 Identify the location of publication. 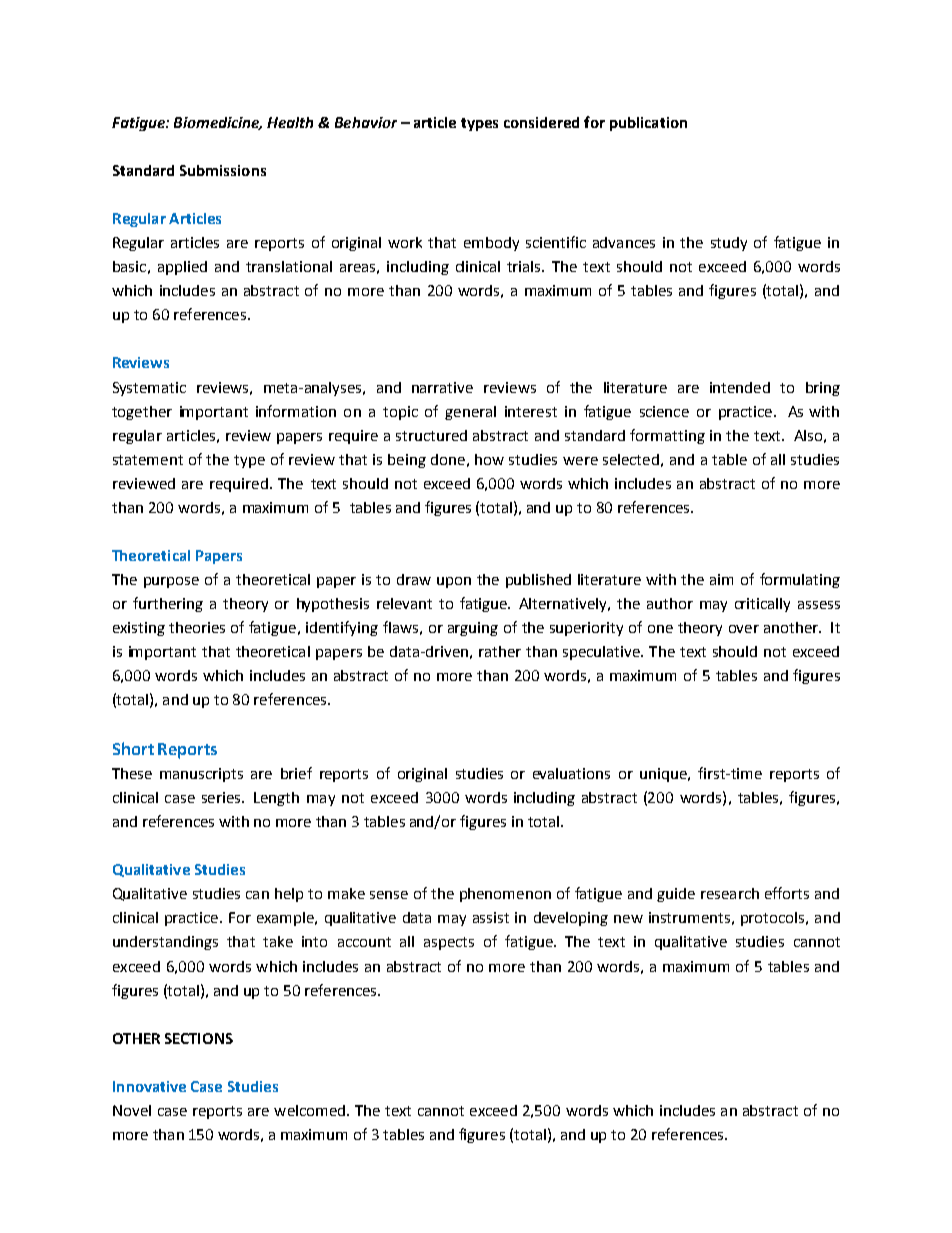
(648, 124).
